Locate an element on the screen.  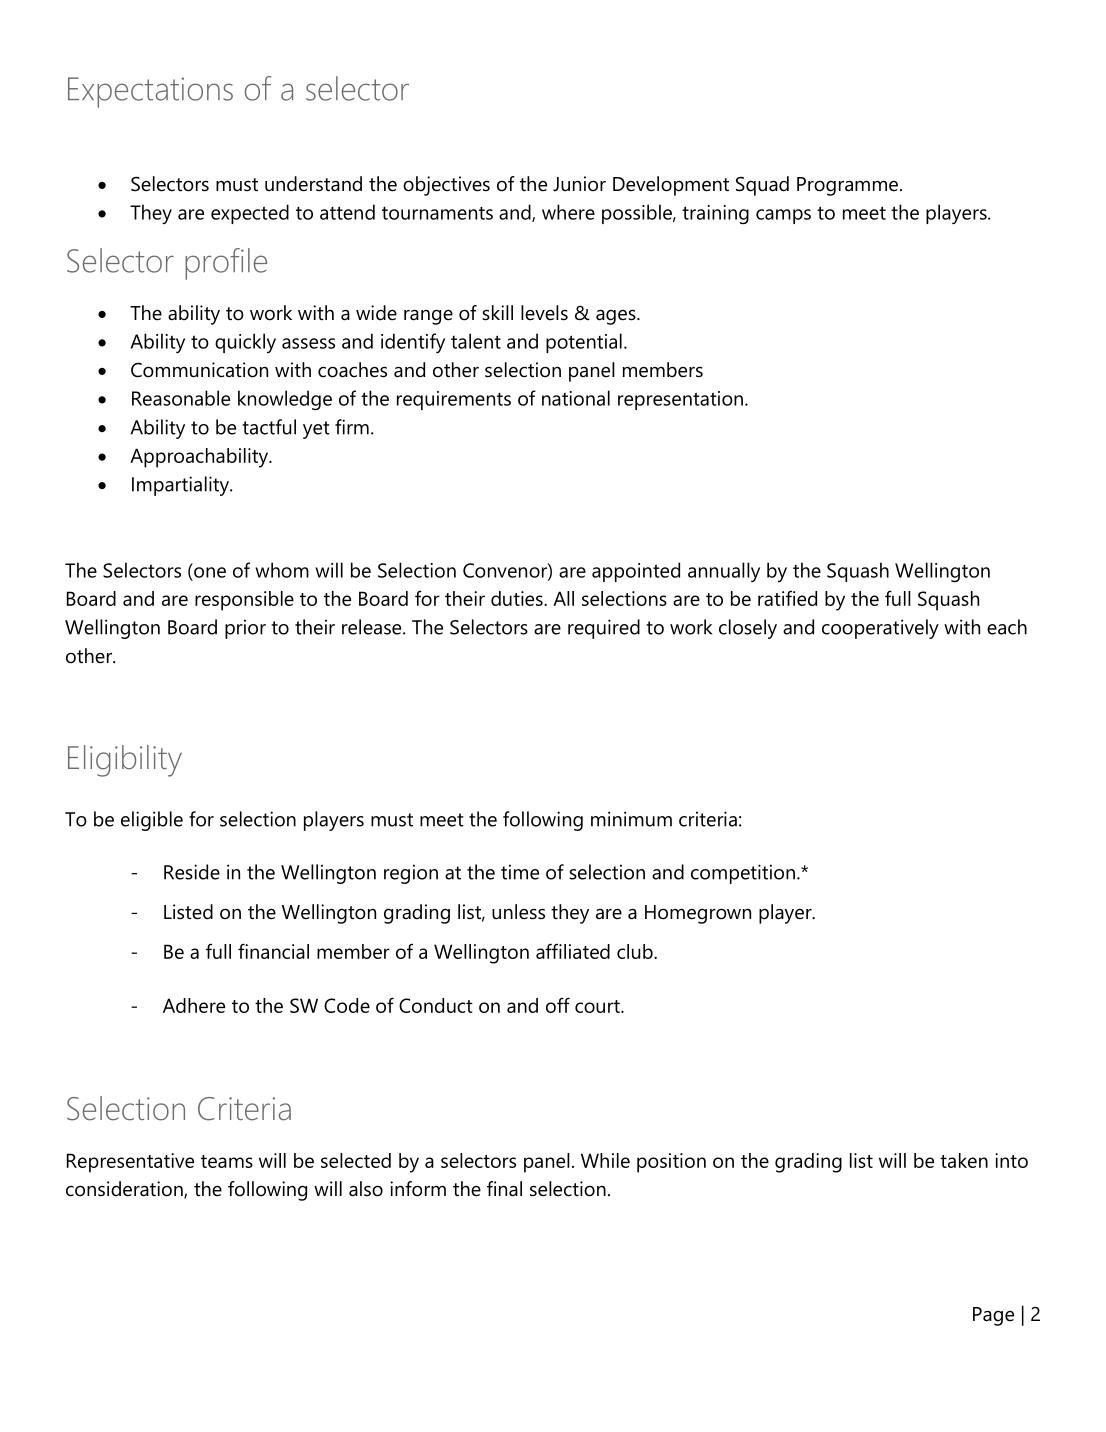
Impartiality is located at coordinates (182, 486).
